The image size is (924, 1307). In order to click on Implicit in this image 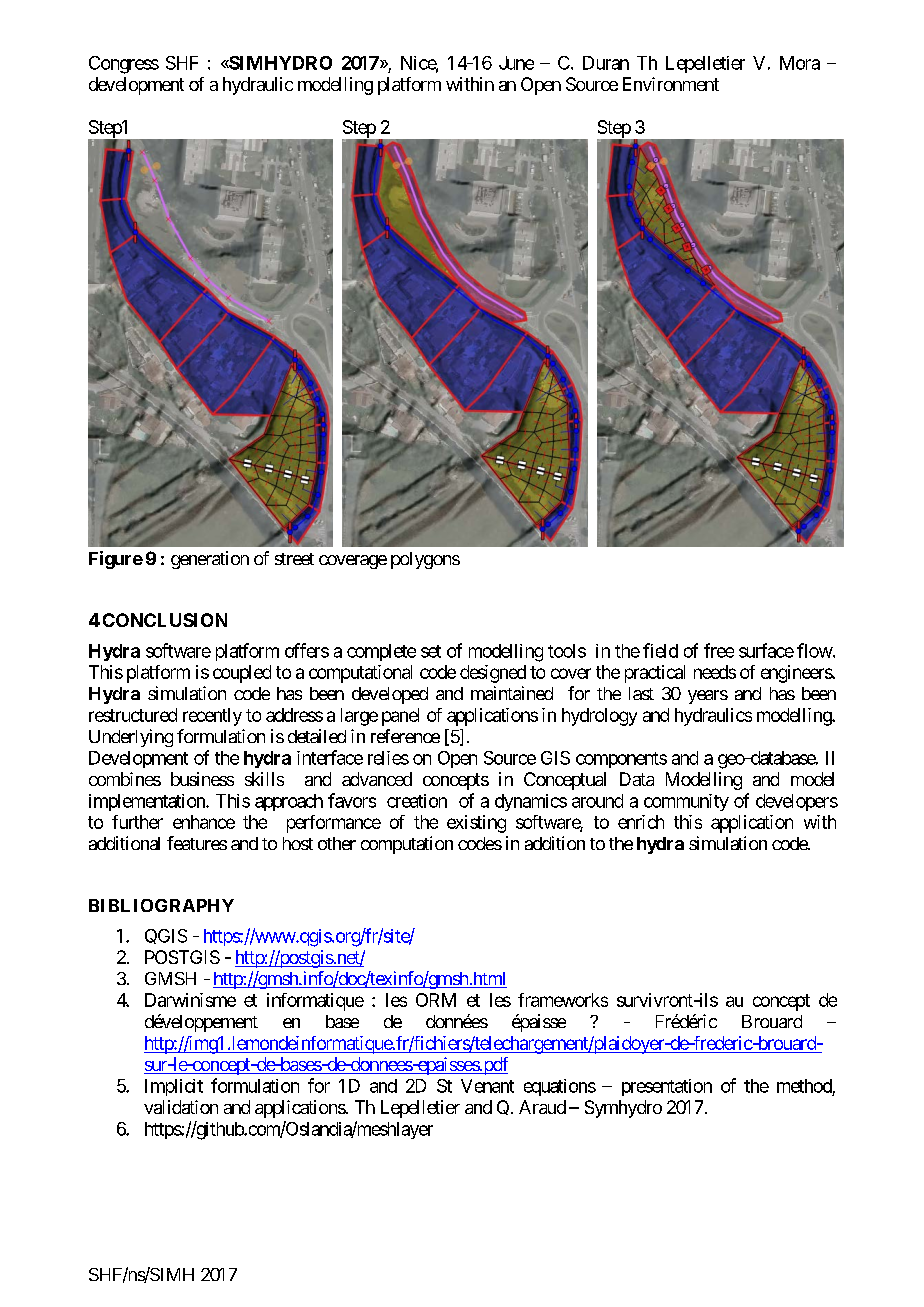, I will do `click(174, 1087)`.
